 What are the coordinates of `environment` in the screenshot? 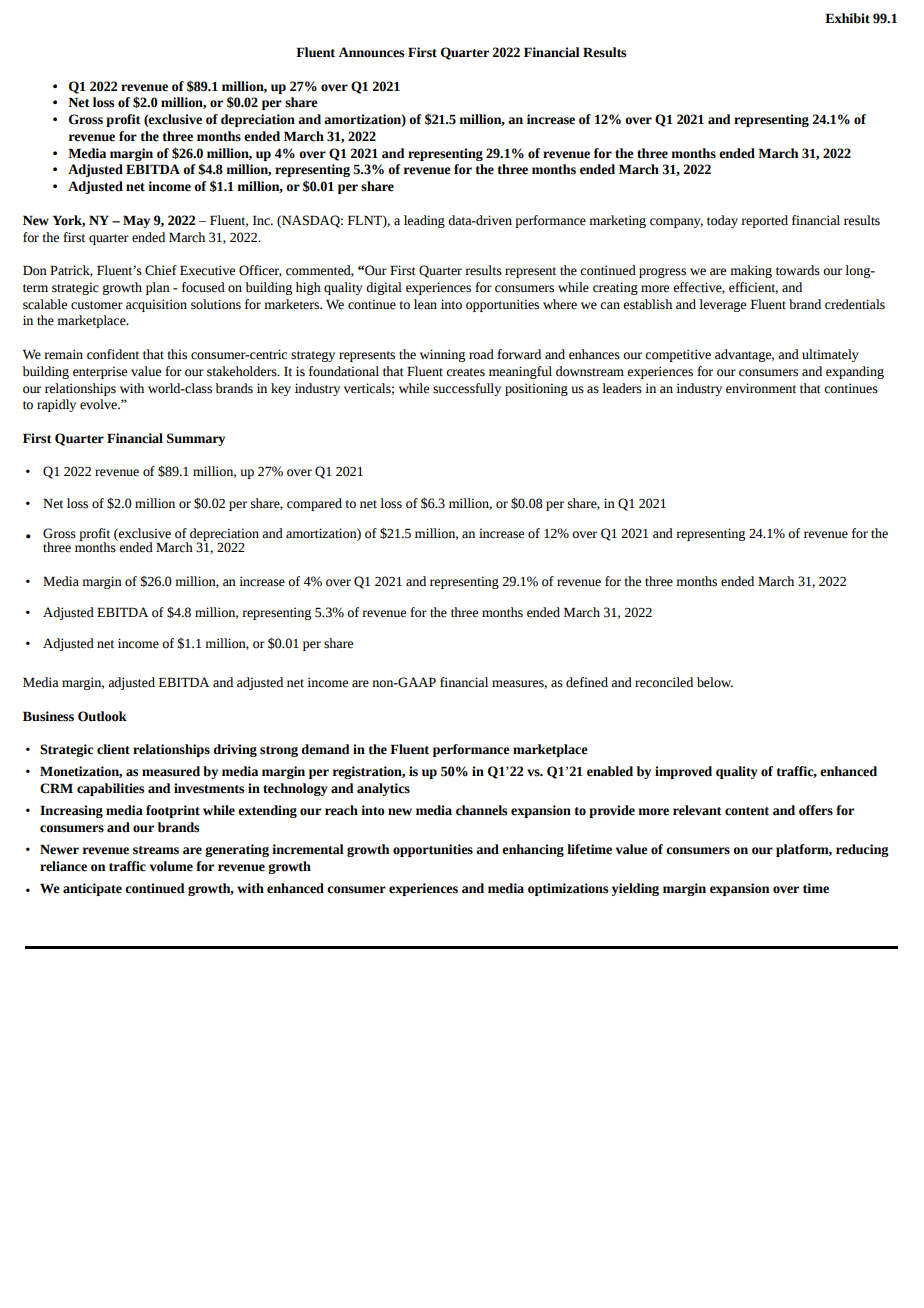 It's located at (761, 388).
